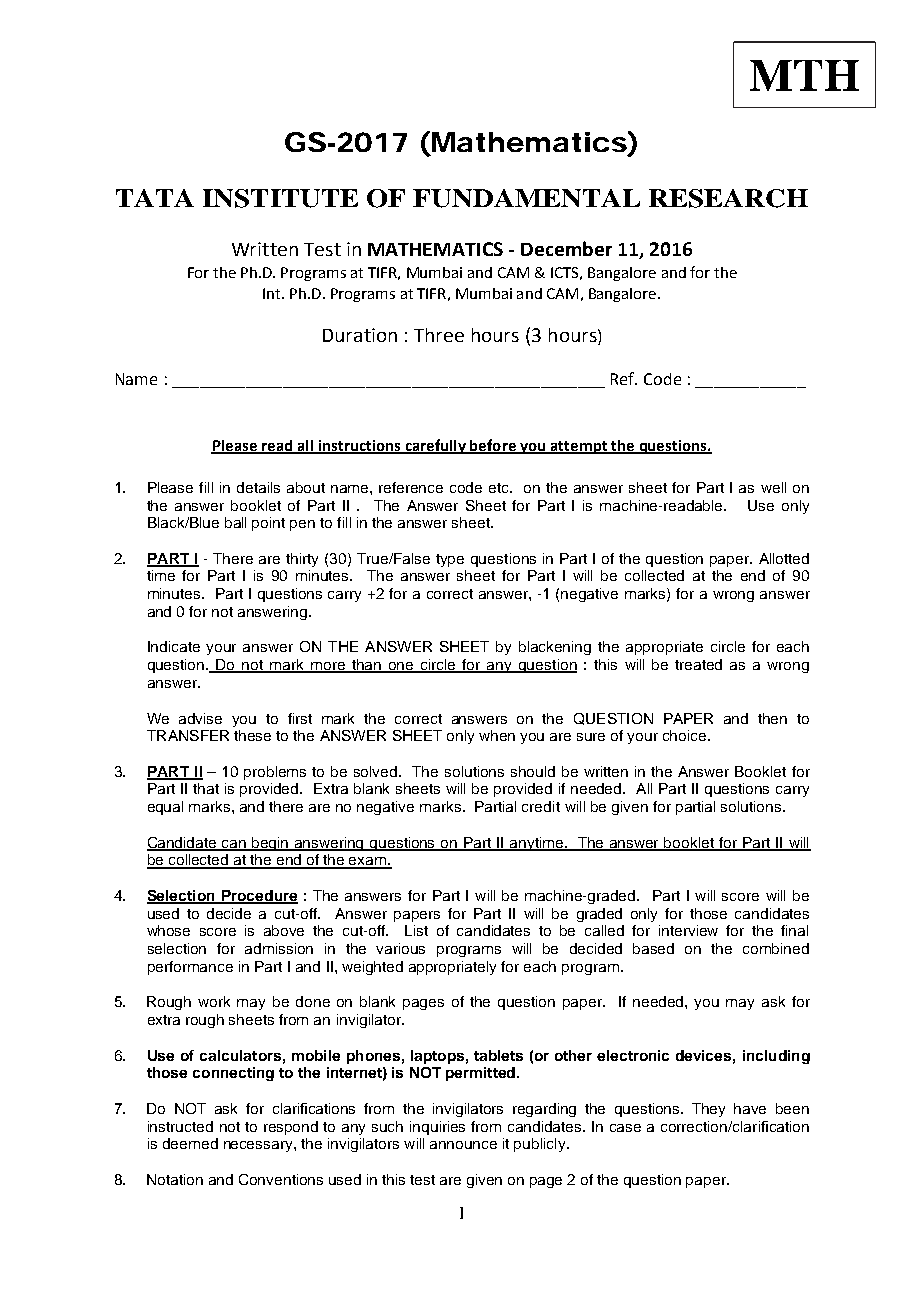  Describe the element at coordinates (526, 198) in the image. I see `FUNDAMENTAL` at that location.
